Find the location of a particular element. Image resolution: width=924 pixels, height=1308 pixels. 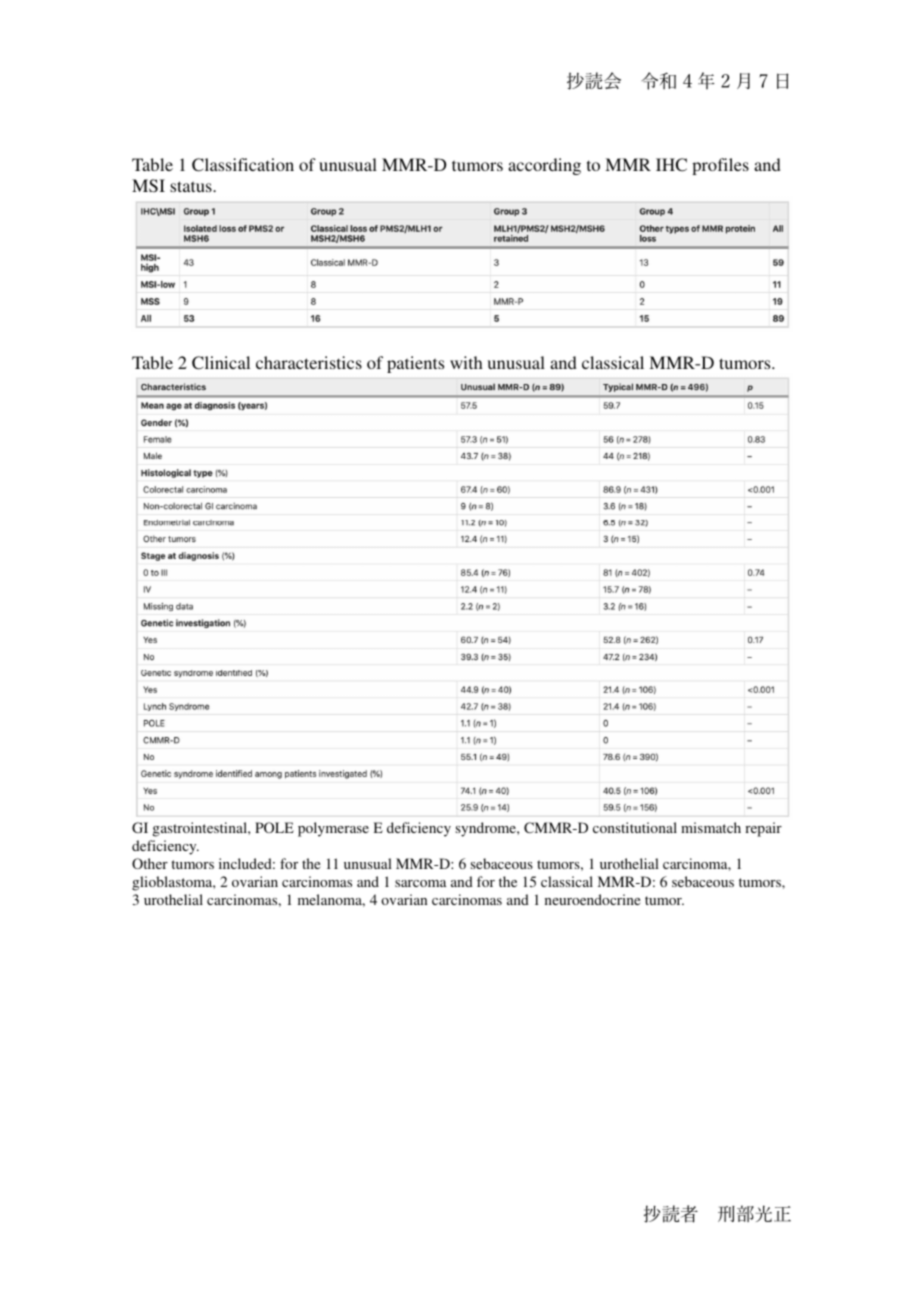

Clinical is located at coordinates (221, 363).
